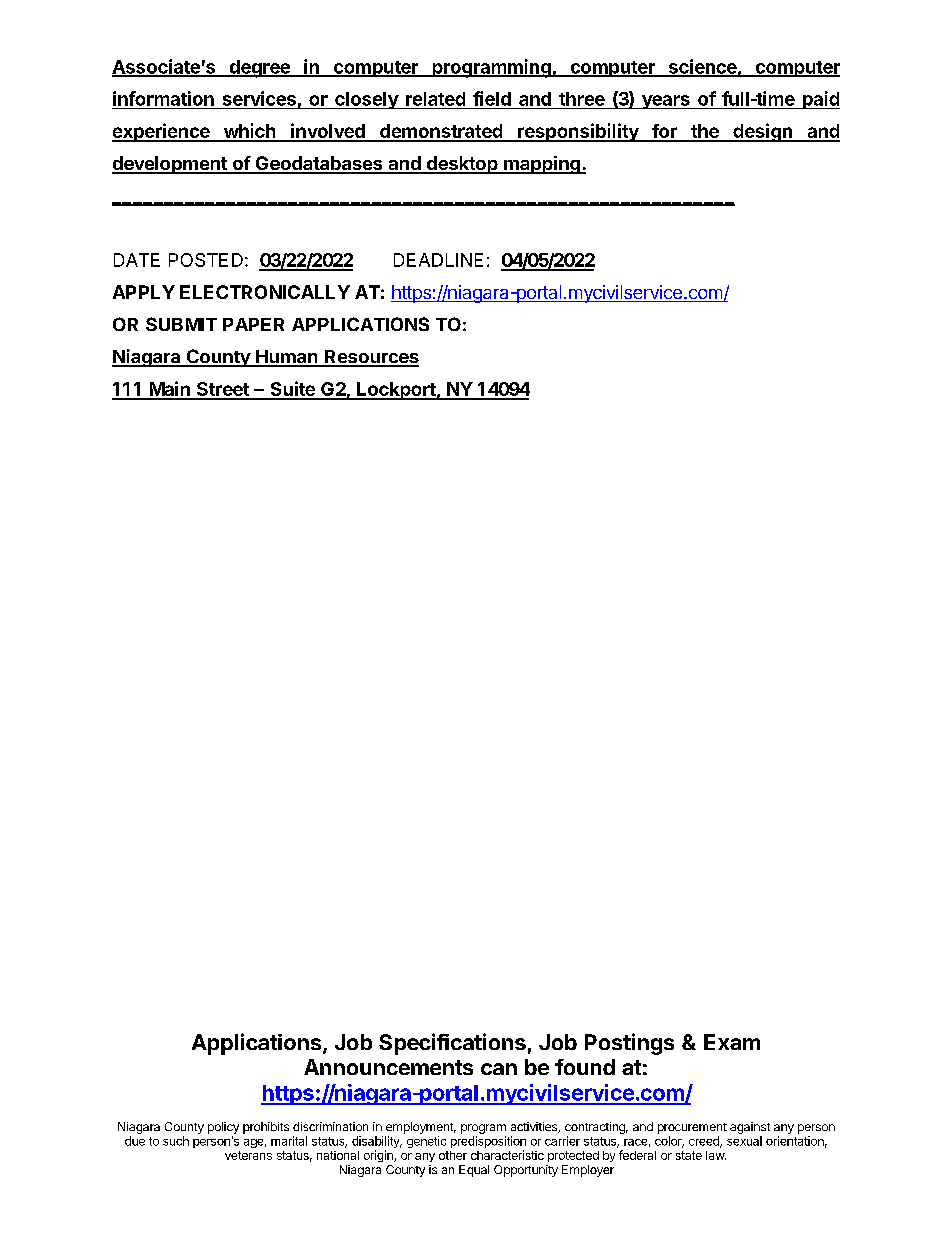 Image resolution: width=952 pixels, height=1233 pixels. Describe the element at coordinates (388, 1067) in the screenshot. I see `Announcements` at that location.
